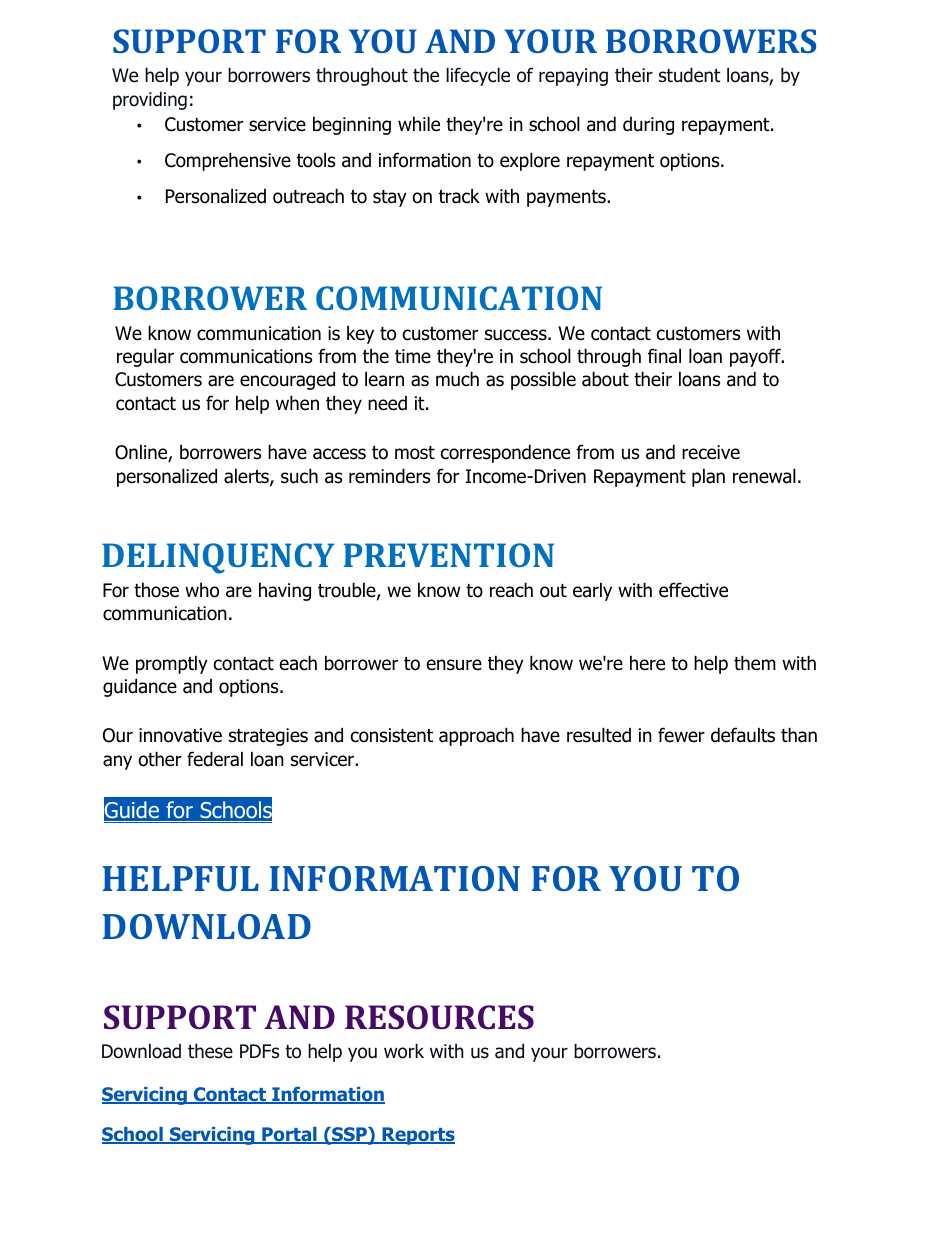 Image resolution: width=952 pixels, height=1233 pixels. What do you see at coordinates (202, 590) in the page?
I see `who` at bounding box center [202, 590].
